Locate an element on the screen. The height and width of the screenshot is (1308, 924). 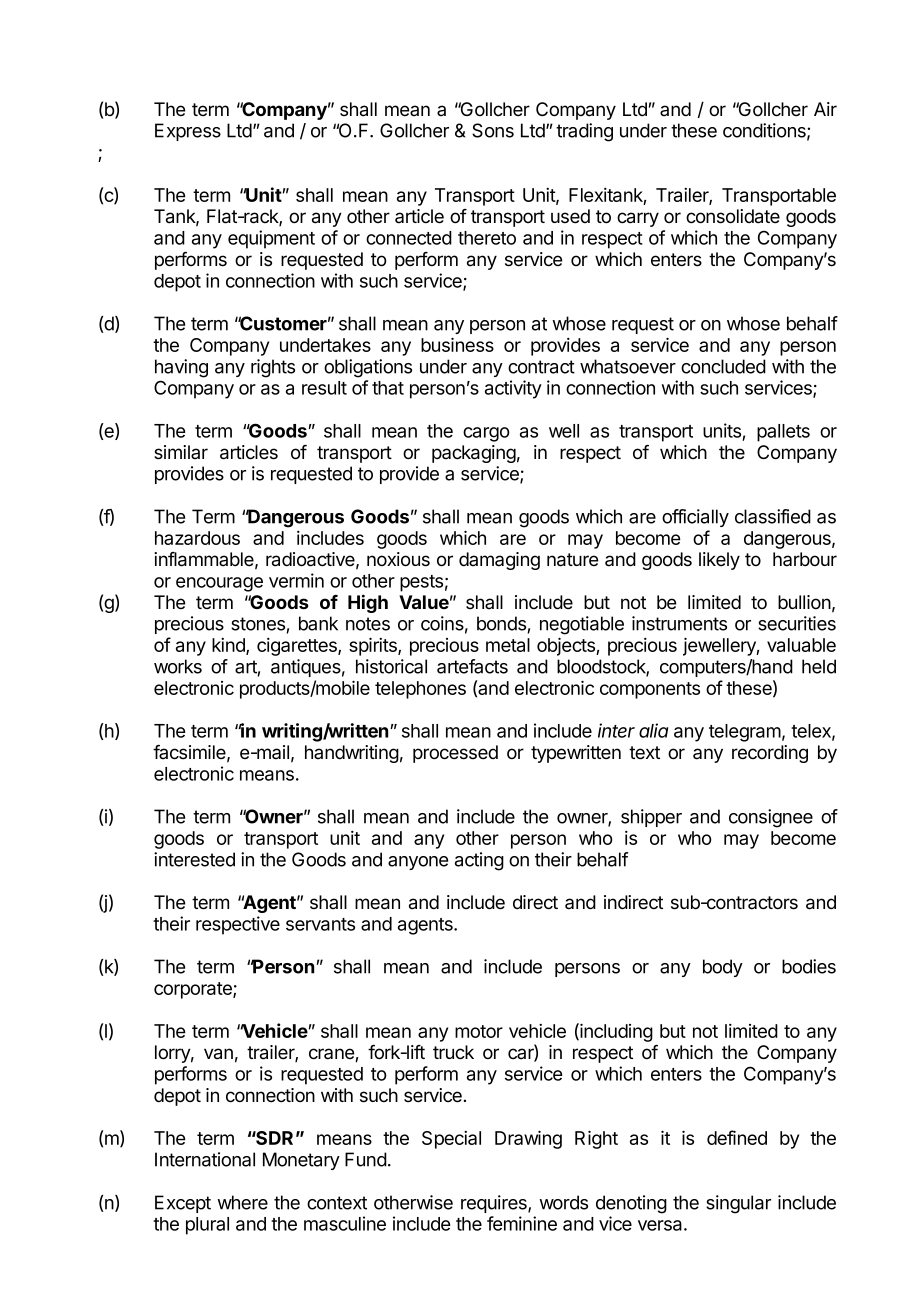
cigarettes is located at coordinates (298, 647).
